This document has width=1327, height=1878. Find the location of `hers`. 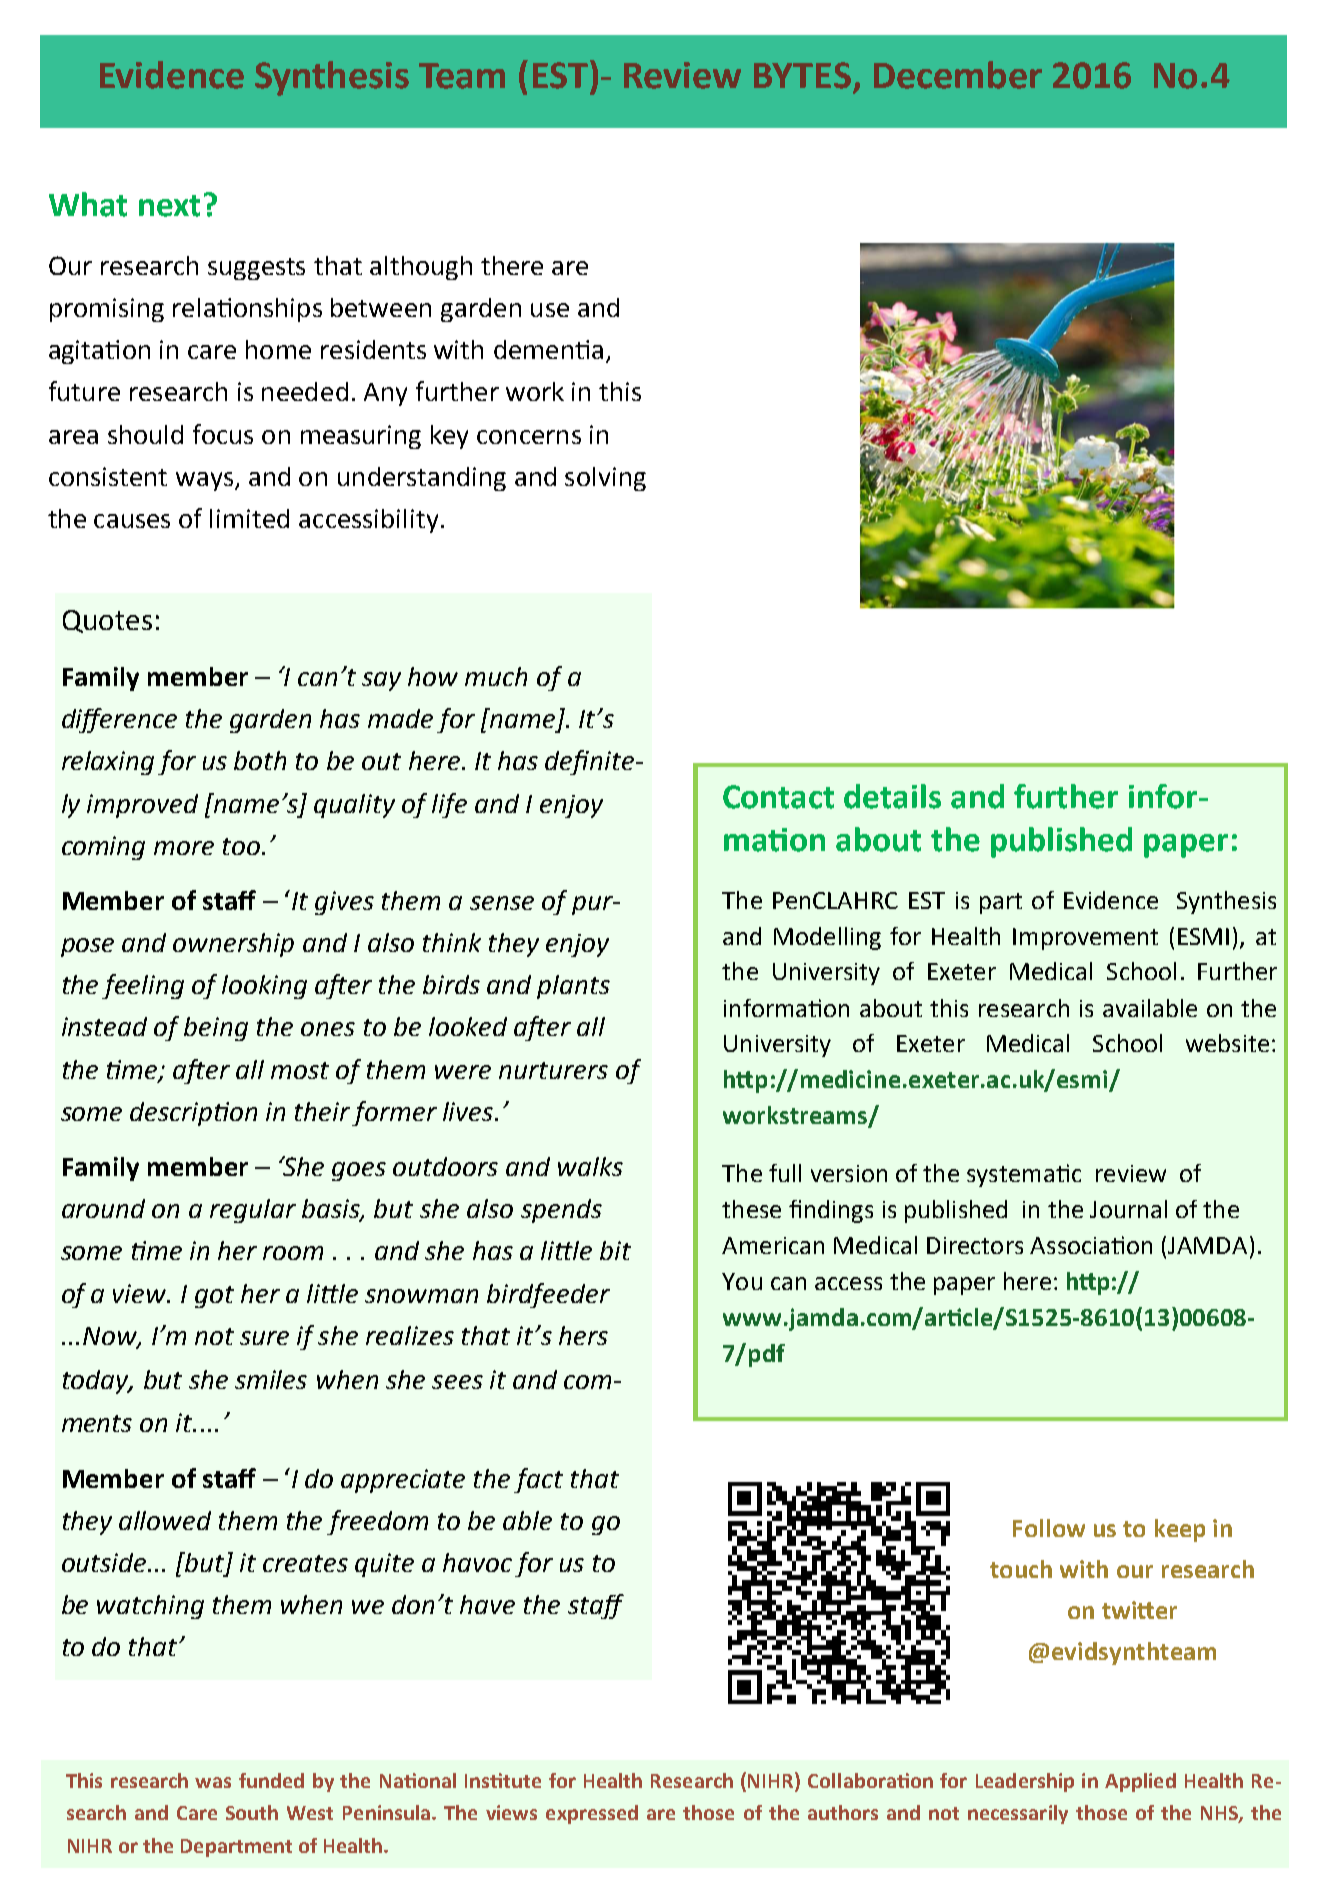

hers is located at coordinates (583, 1335).
